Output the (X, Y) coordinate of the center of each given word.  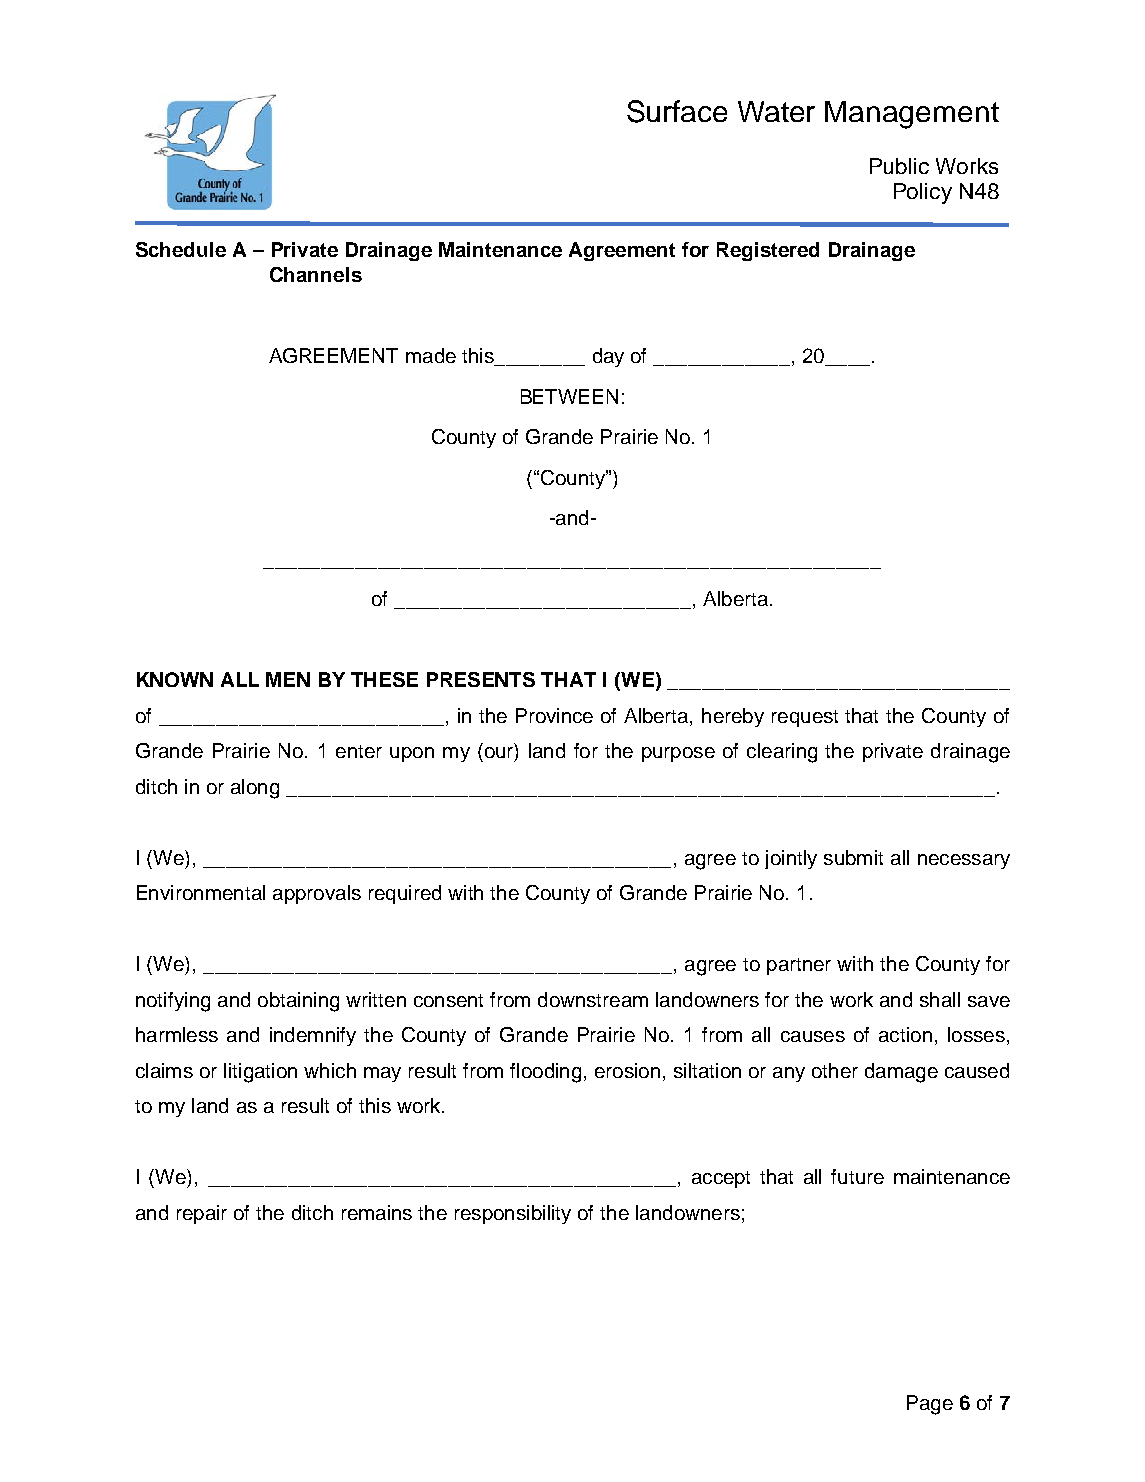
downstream (593, 999)
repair (202, 1214)
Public (899, 166)
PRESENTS (481, 679)
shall (940, 999)
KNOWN (175, 679)
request (805, 718)
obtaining (298, 1002)
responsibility (513, 1214)
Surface (677, 111)
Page (930, 1405)
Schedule (181, 249)
